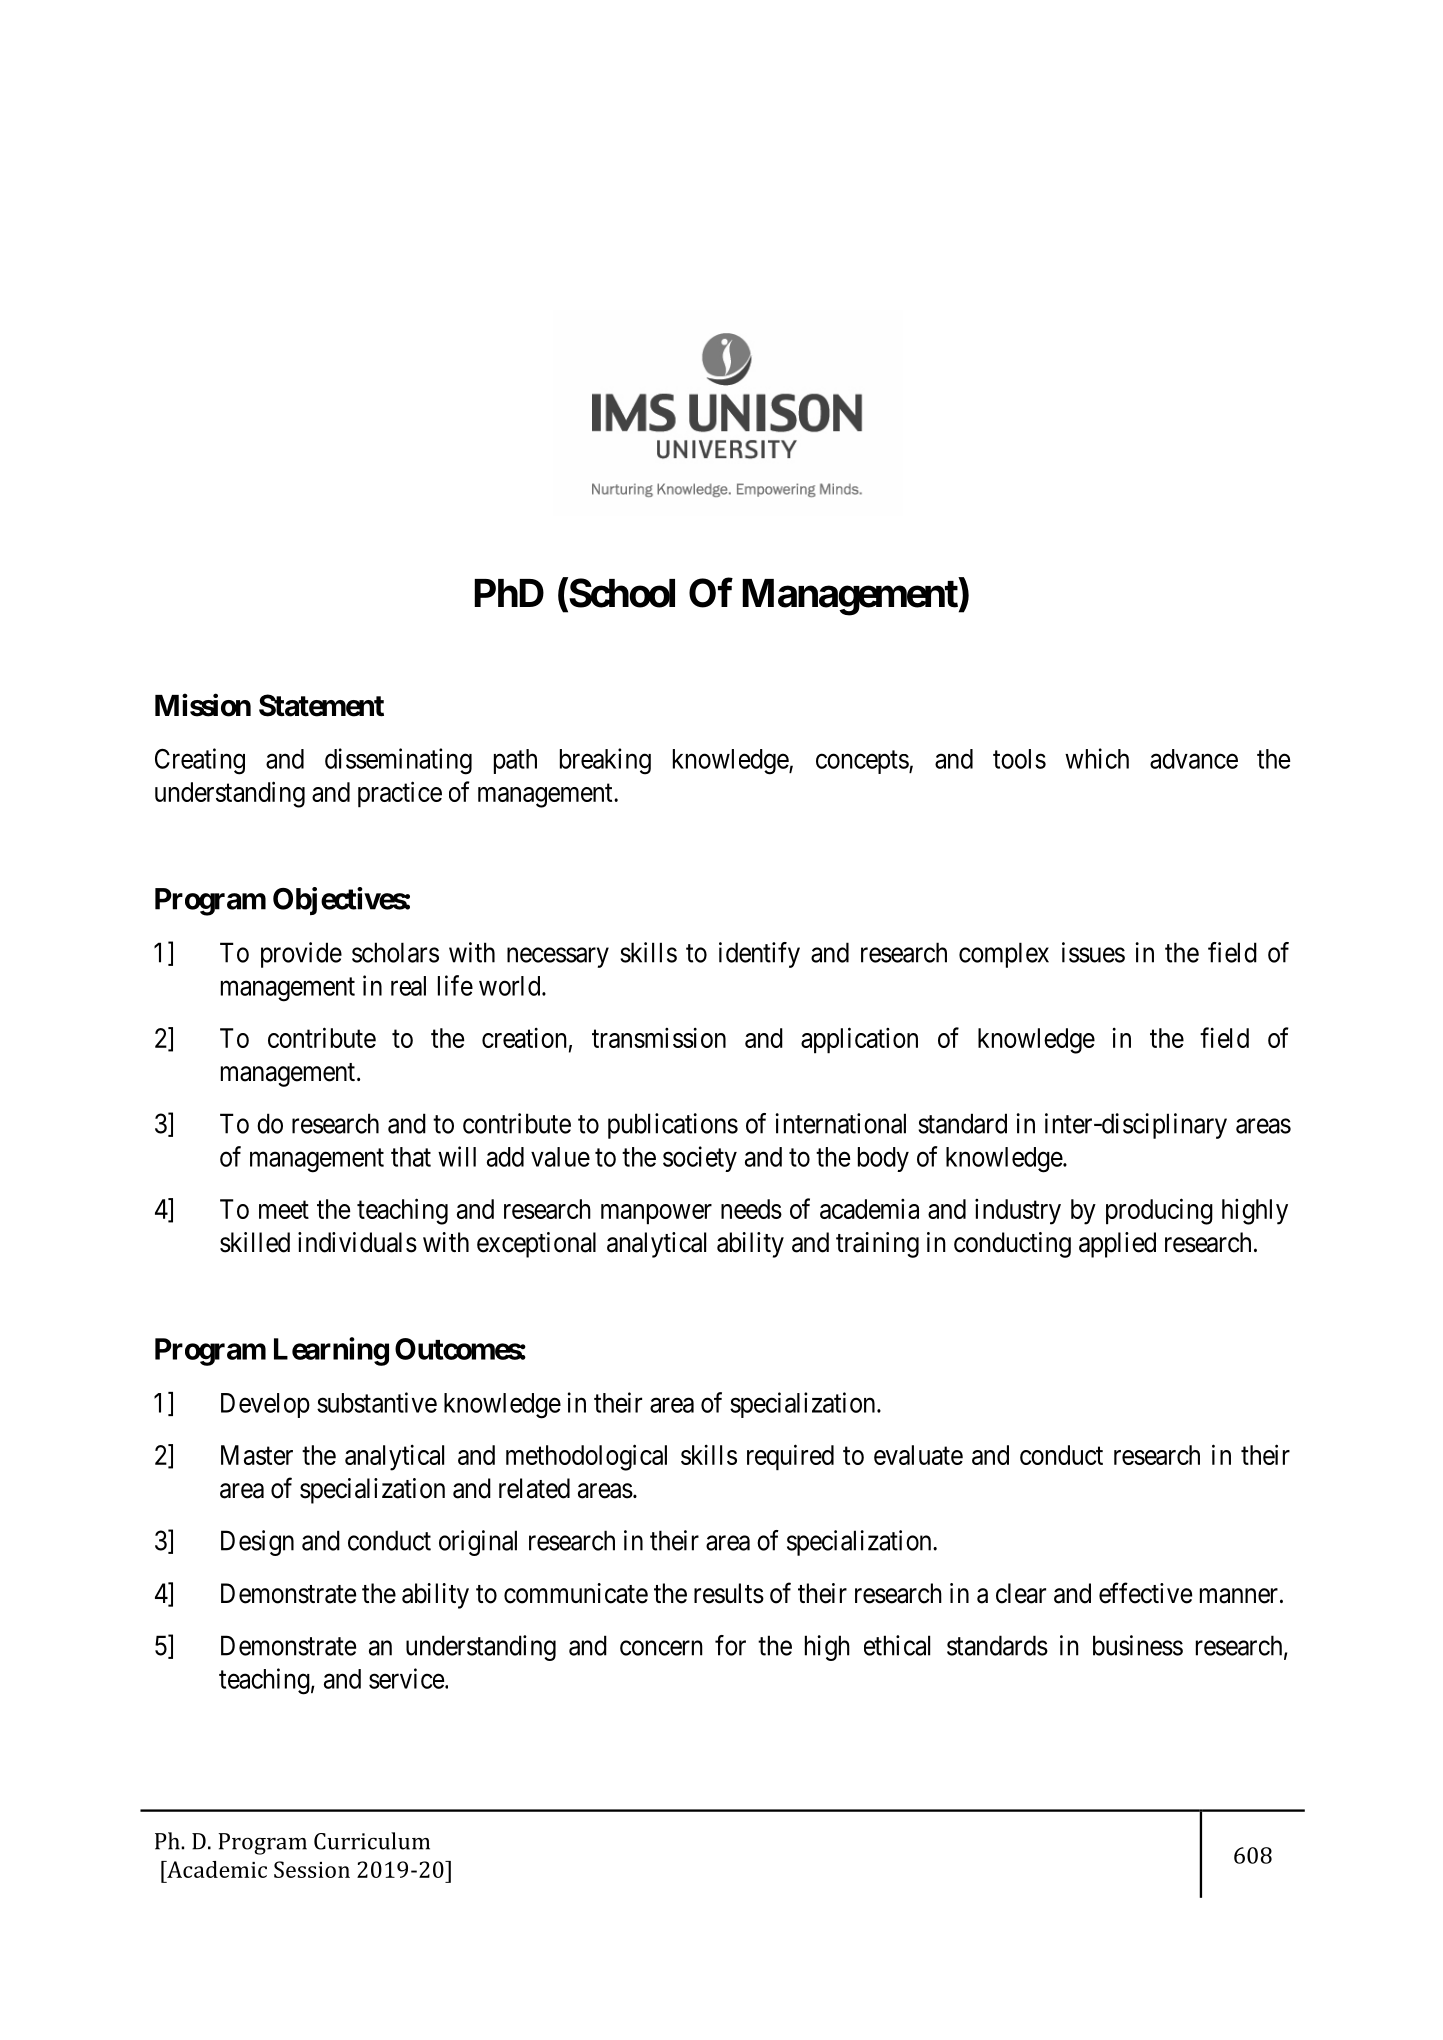  What do you see at coordinates (1117, 1245) in the page?
I see `applied` at bounding box center [1117, 1245].
